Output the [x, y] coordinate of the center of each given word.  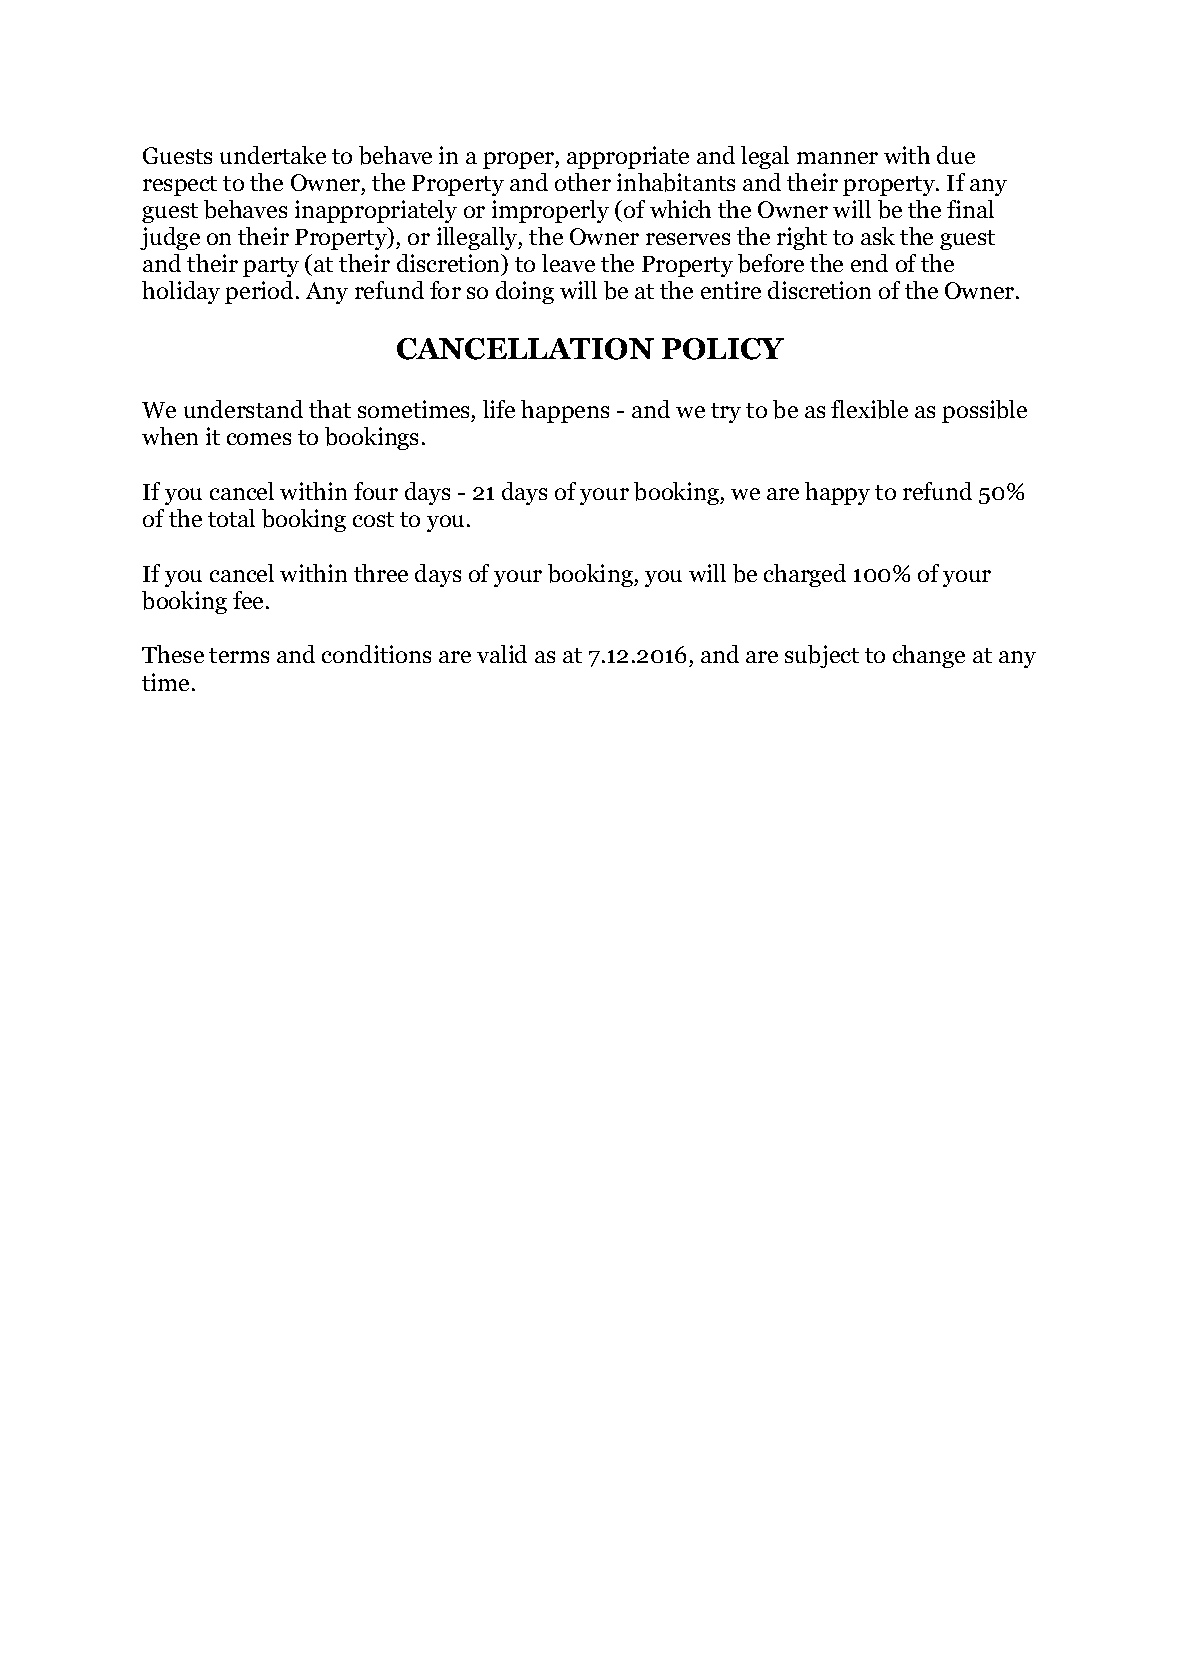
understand [243, 409]
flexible [869, 409]
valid [502, 654]
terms [239, 655]
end [869, 263]
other [583, 182]
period [259, 292]
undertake [273, 155]
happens [565, 411]
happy [837, 493]
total [231, 518]
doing [525, 292]
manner [837, 158]
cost [373, 519]
